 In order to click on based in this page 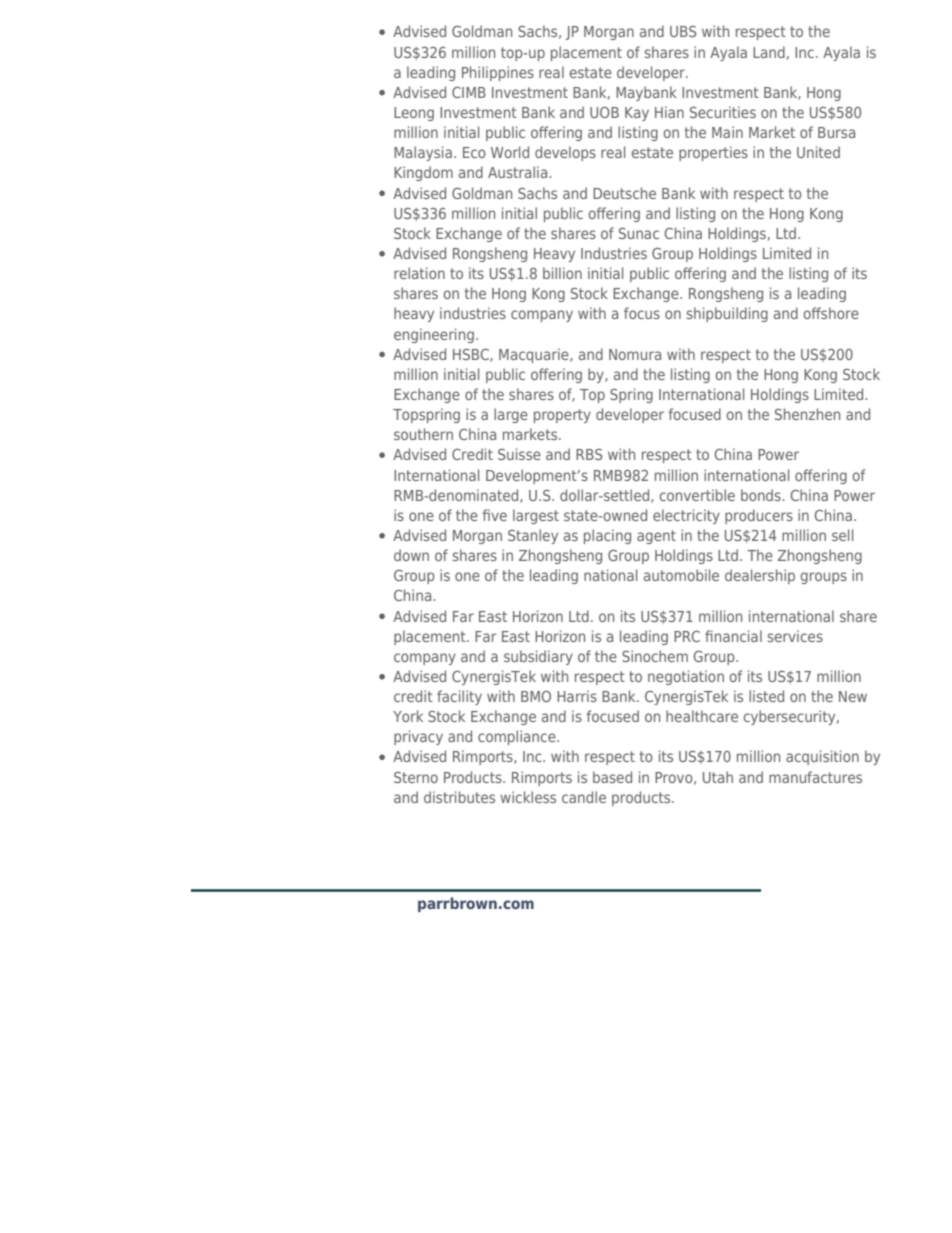, I will do `click(612, 777)`.
